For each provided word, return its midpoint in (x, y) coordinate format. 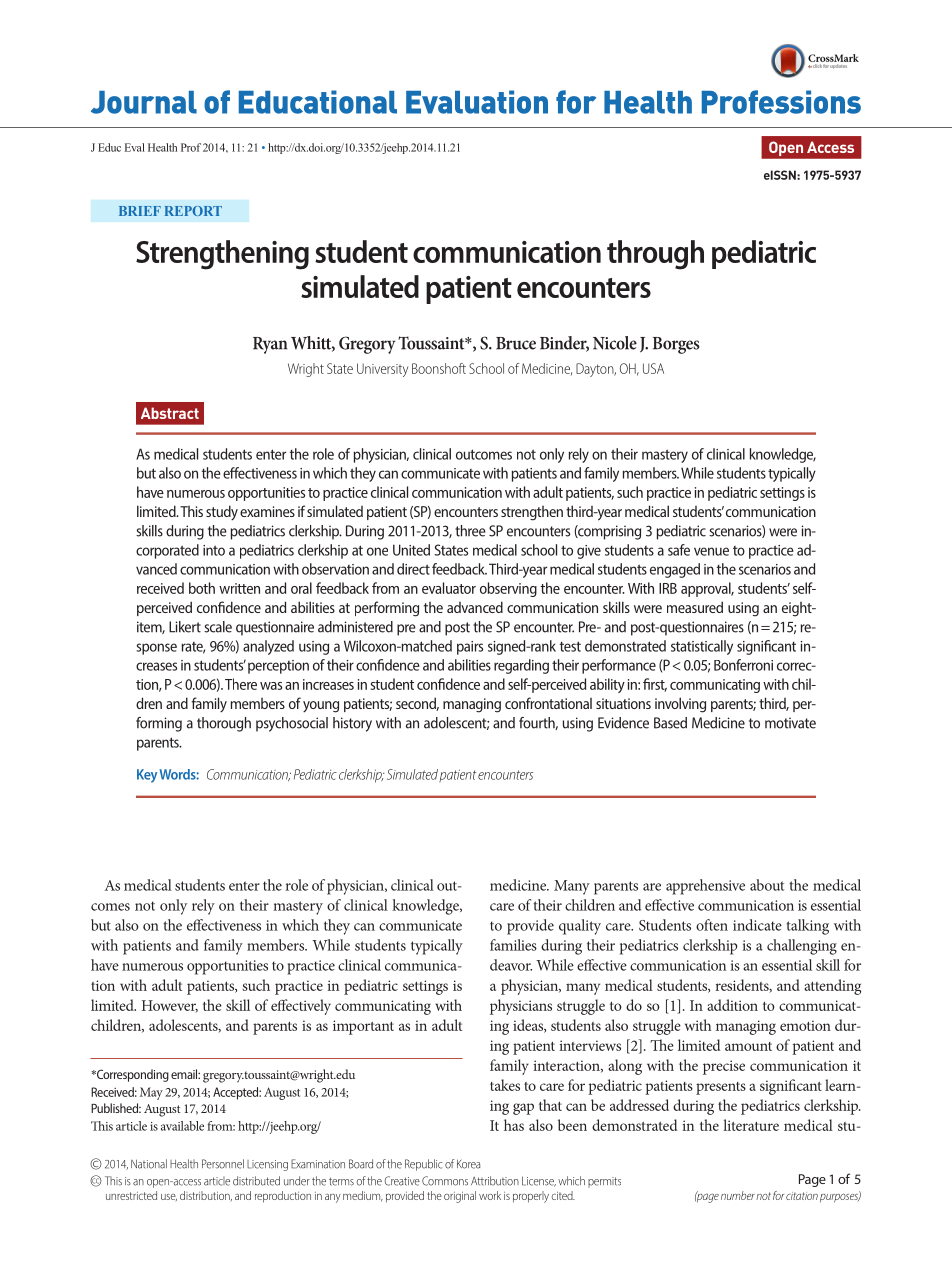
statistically (702, 647)
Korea (468, 1164)
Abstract (170, 413)
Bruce (516, 343)
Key (147, 776)
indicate (757, 925)
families (513, 945)
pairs (470, 648)
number (738, 1195)
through (655, 255)
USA (653, 368)
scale (218, 627)
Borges (676, 345)
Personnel (223, 1164)
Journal (144, 102)
